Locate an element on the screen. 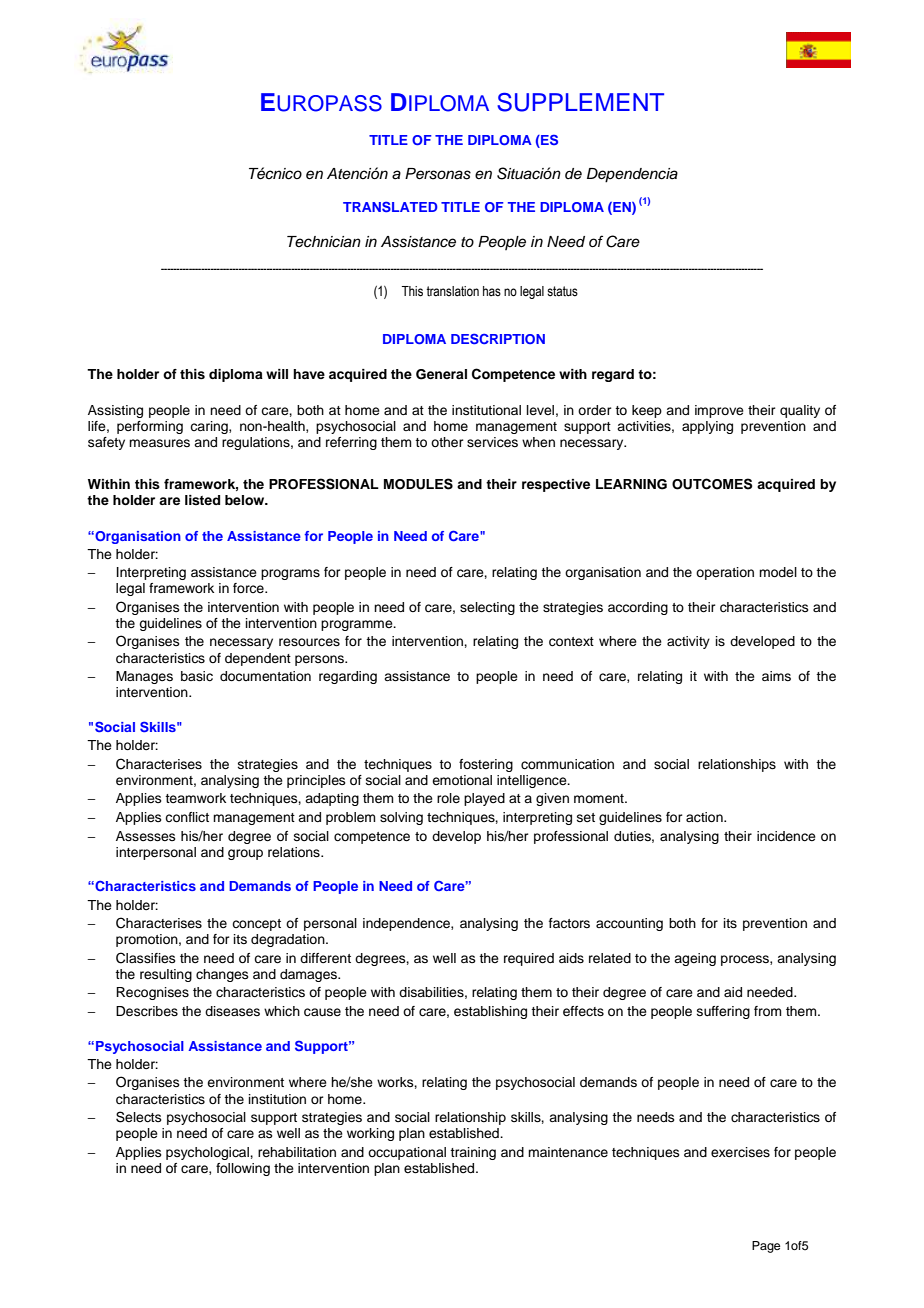 The width and height of the screenshot is (924, 1308). training is located at coordinates (473, 1153).
